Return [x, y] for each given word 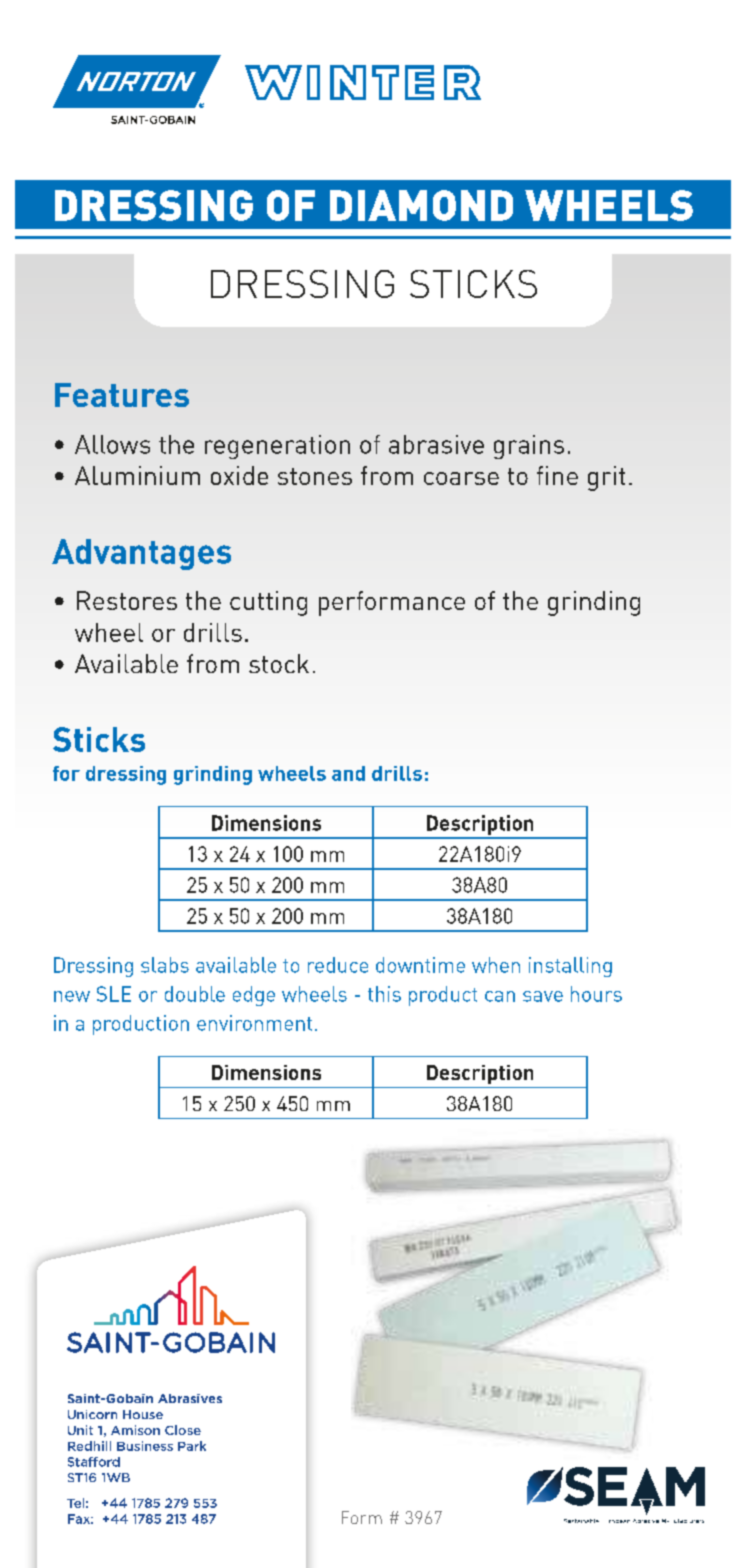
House [143, 1414]
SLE [114, 994]
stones [315, 476]
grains [529, 447]
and [348, 773]
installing [570, 967]
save [543, 996]
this [384, 994]
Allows [112, 444]
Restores [127, 600]
